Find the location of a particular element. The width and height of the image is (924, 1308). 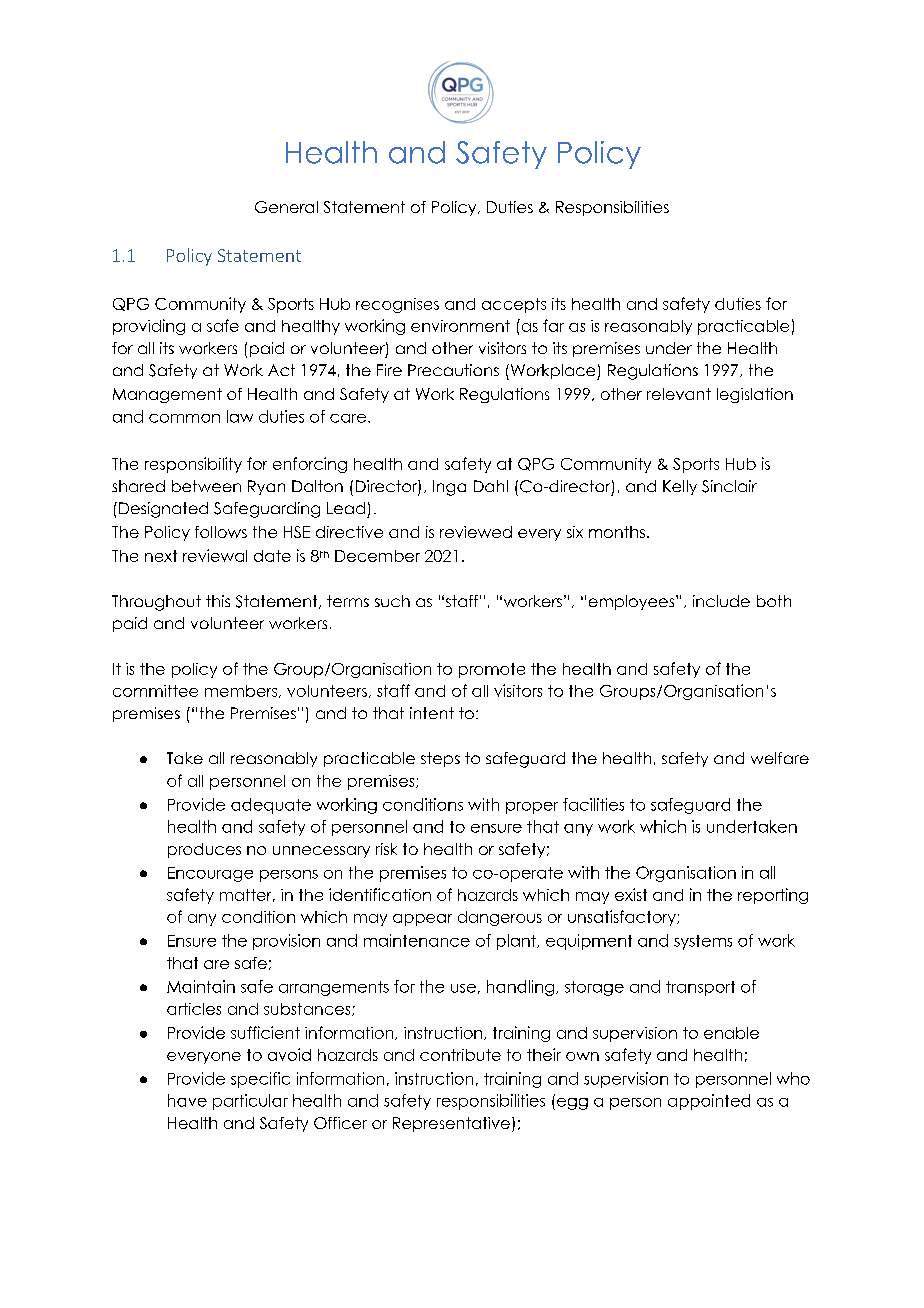

relevant is located at coordinates (679, 394).
